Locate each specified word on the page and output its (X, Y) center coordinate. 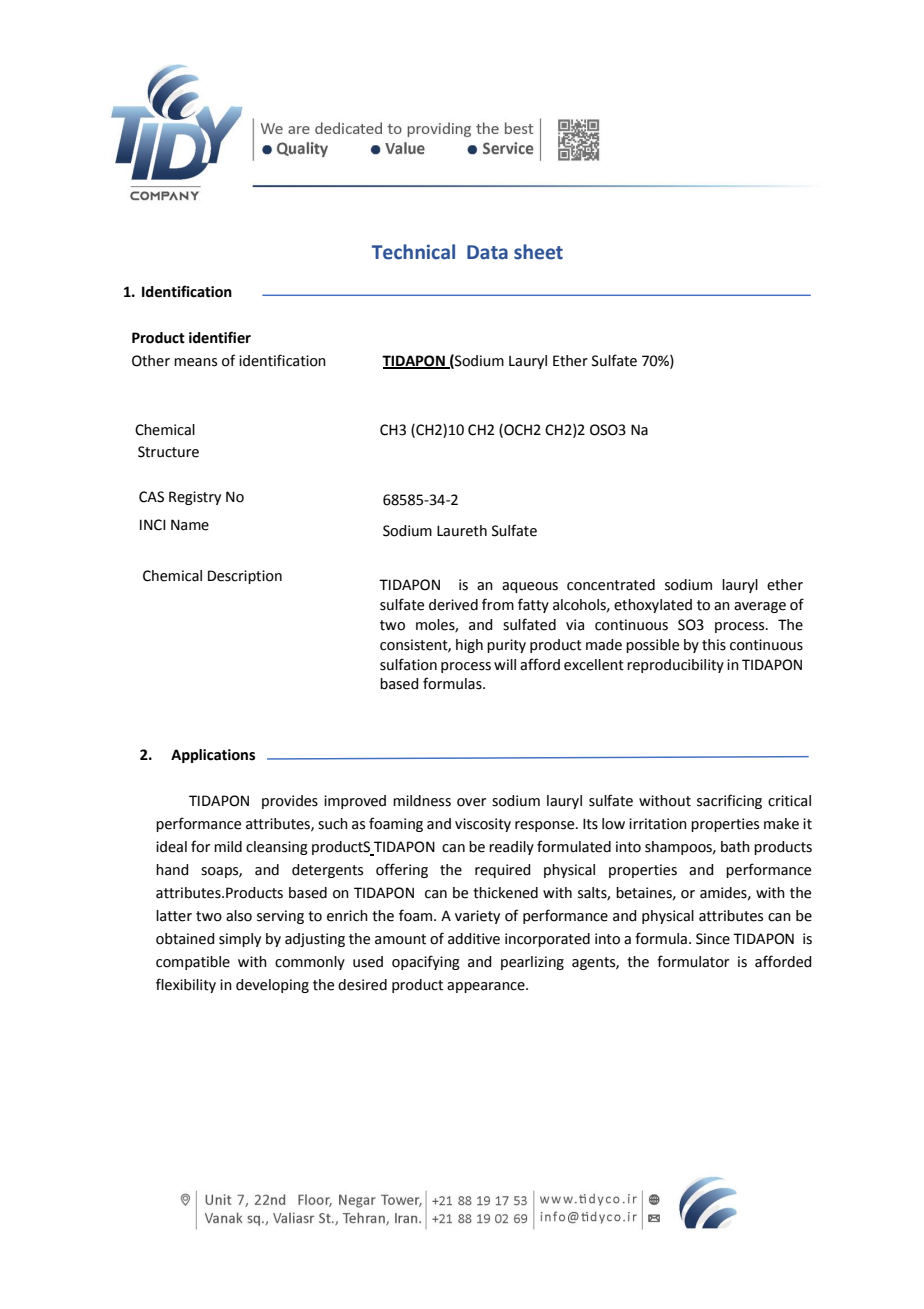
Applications (213, 756)
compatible (193, 963)
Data (487, 252)
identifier (220, 337)
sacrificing (729, 801)
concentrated (611, 585)
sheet (538, 252)
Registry (195, 498)
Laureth (462, 531)
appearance (487, 987)
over (471, 802)
